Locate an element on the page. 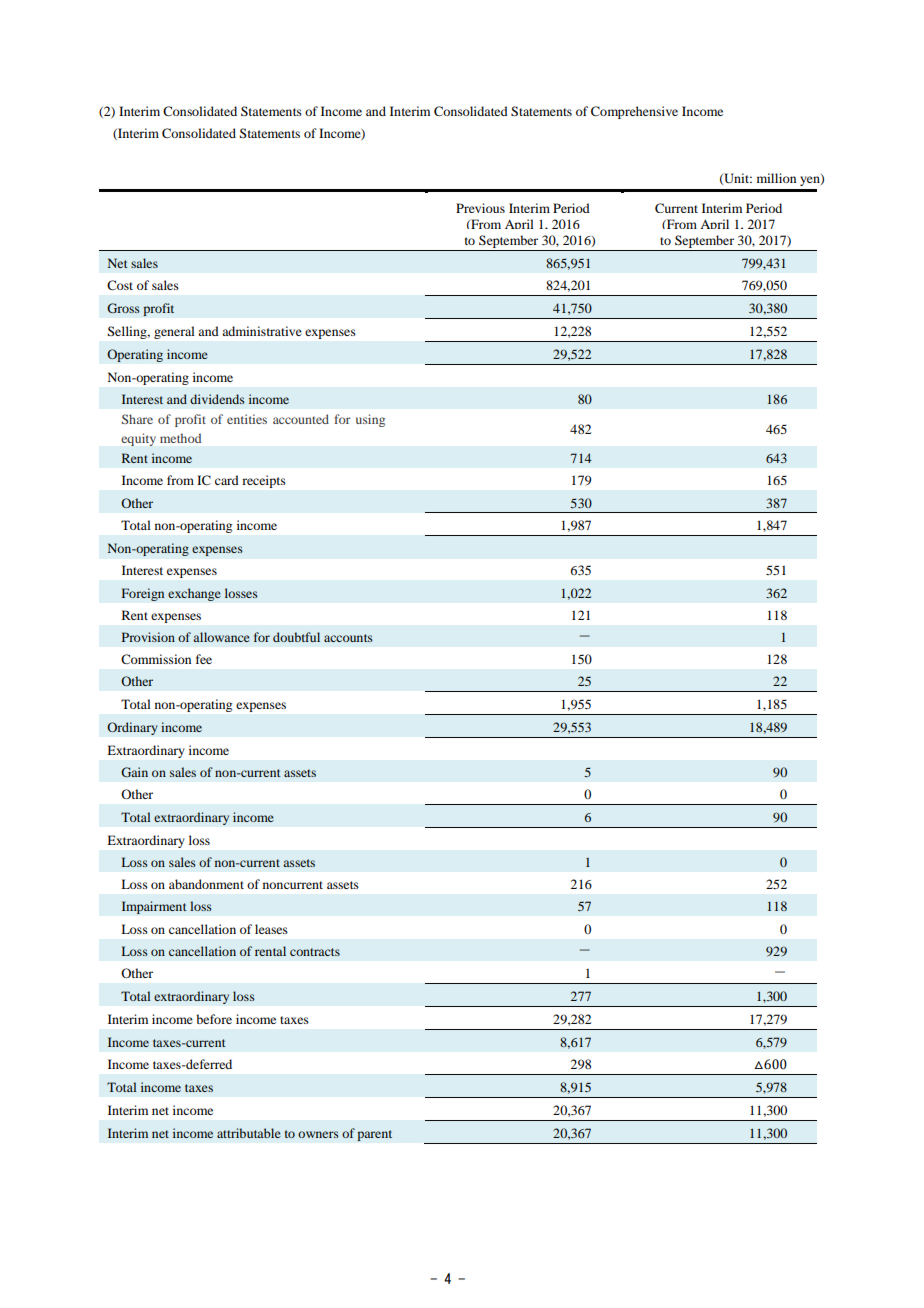 This page has width=924, height=1308. doubtful is located at coordinates (296, 637).
